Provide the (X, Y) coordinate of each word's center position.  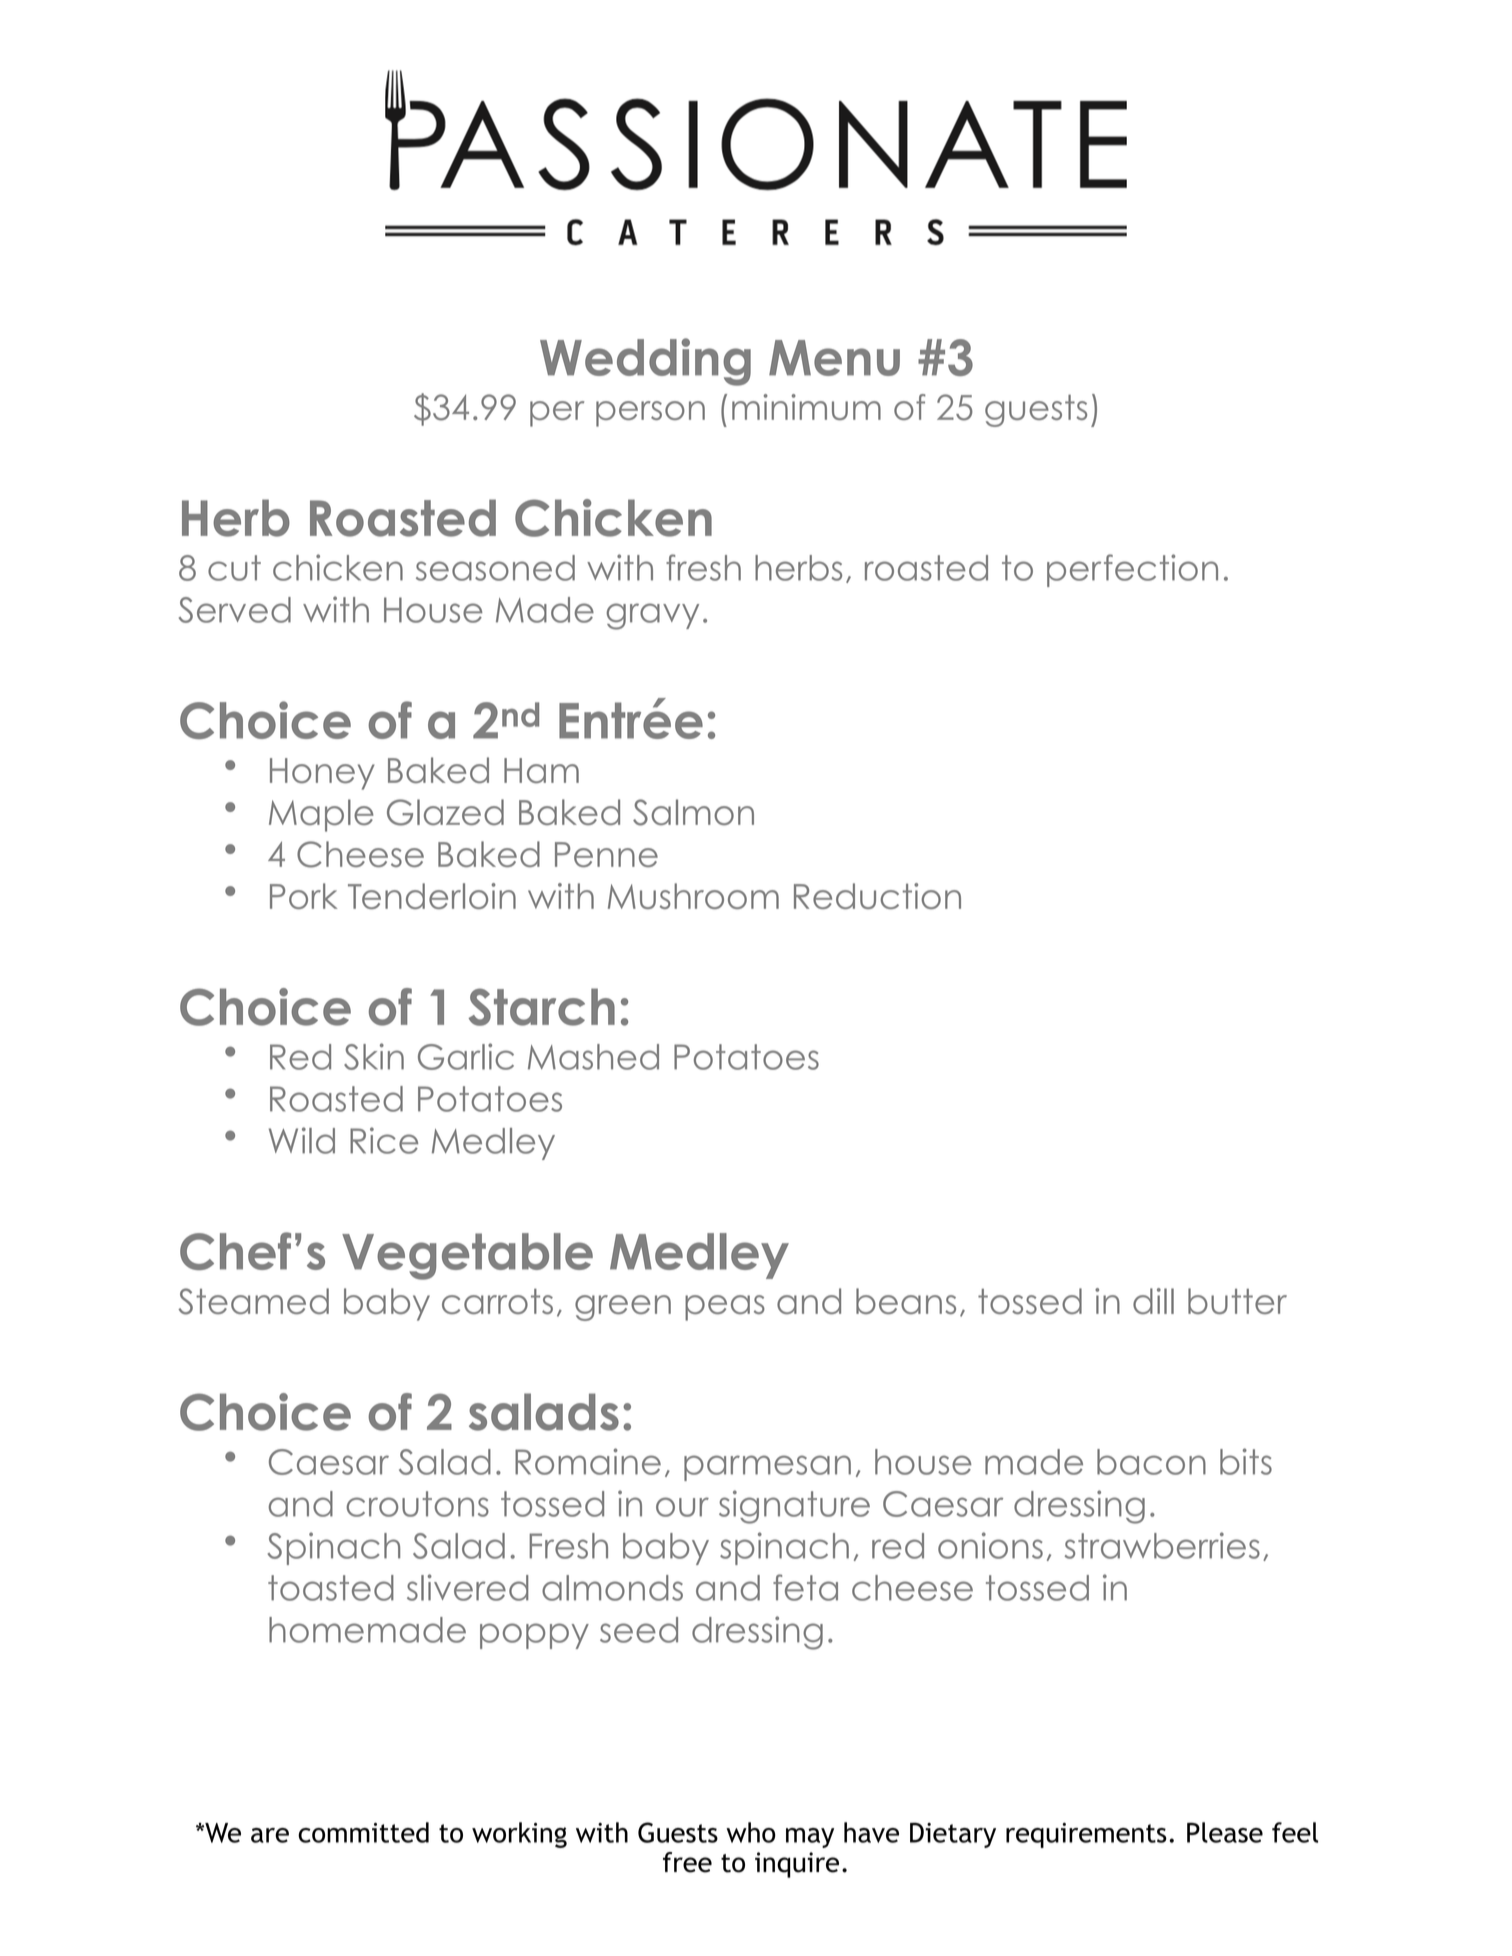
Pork (303, 896)
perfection (1132, 570)
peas (725, 1308)
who (751, 1832)
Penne (606, 854)
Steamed (253, 1301)
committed (363, 1832)
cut (234, 568)
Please (1225, 1832)
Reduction (877, 896)
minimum (806, 407)
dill (1153, 1301)
